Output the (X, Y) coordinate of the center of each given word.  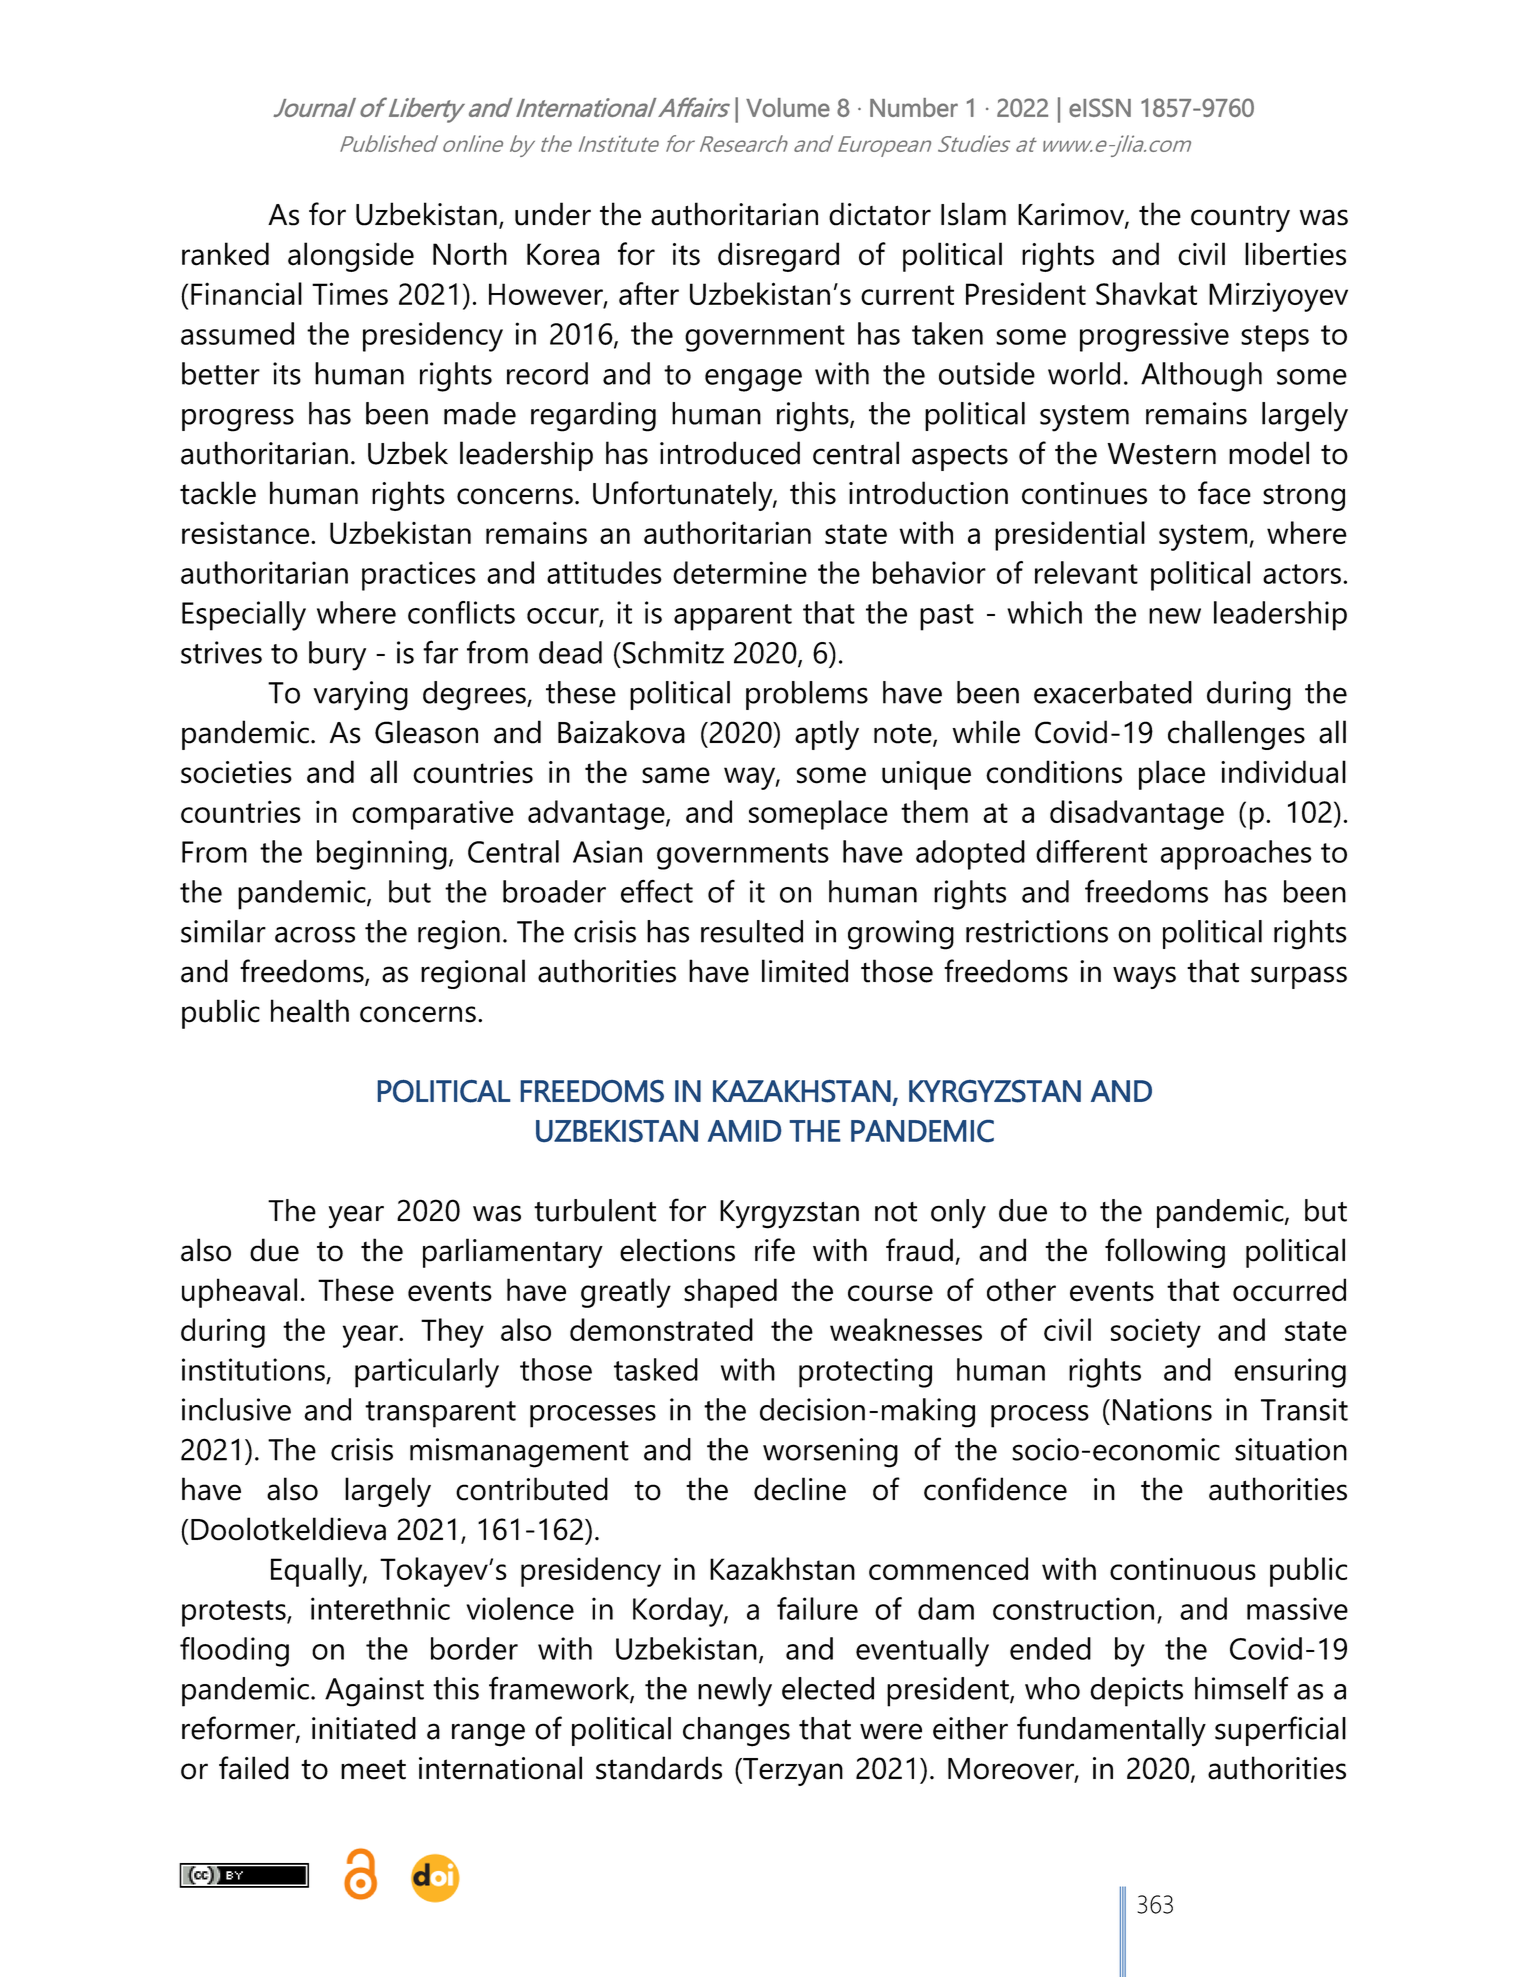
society (1156, 1333)
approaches (1236, 855)
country (1240, 218)
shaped (730, 1293)
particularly (427, 1373)
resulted (752, 931)
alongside (351, 257)
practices (419, 576)
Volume (788, 107)
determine (740, 572)
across (315, 934)
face (1224, 493)
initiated (364, 1728)
